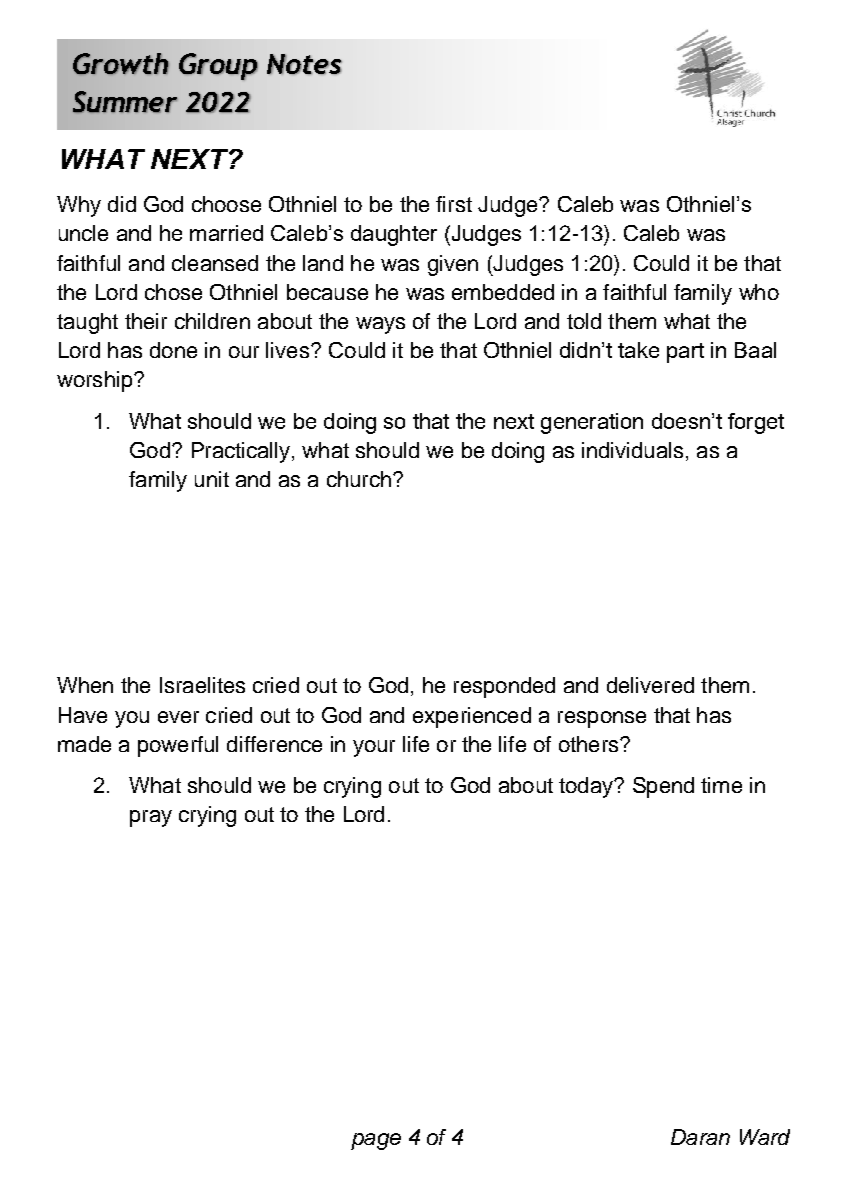  Describe the element at coordinates (650, 685) in the document. I see `delivered` at that location.
